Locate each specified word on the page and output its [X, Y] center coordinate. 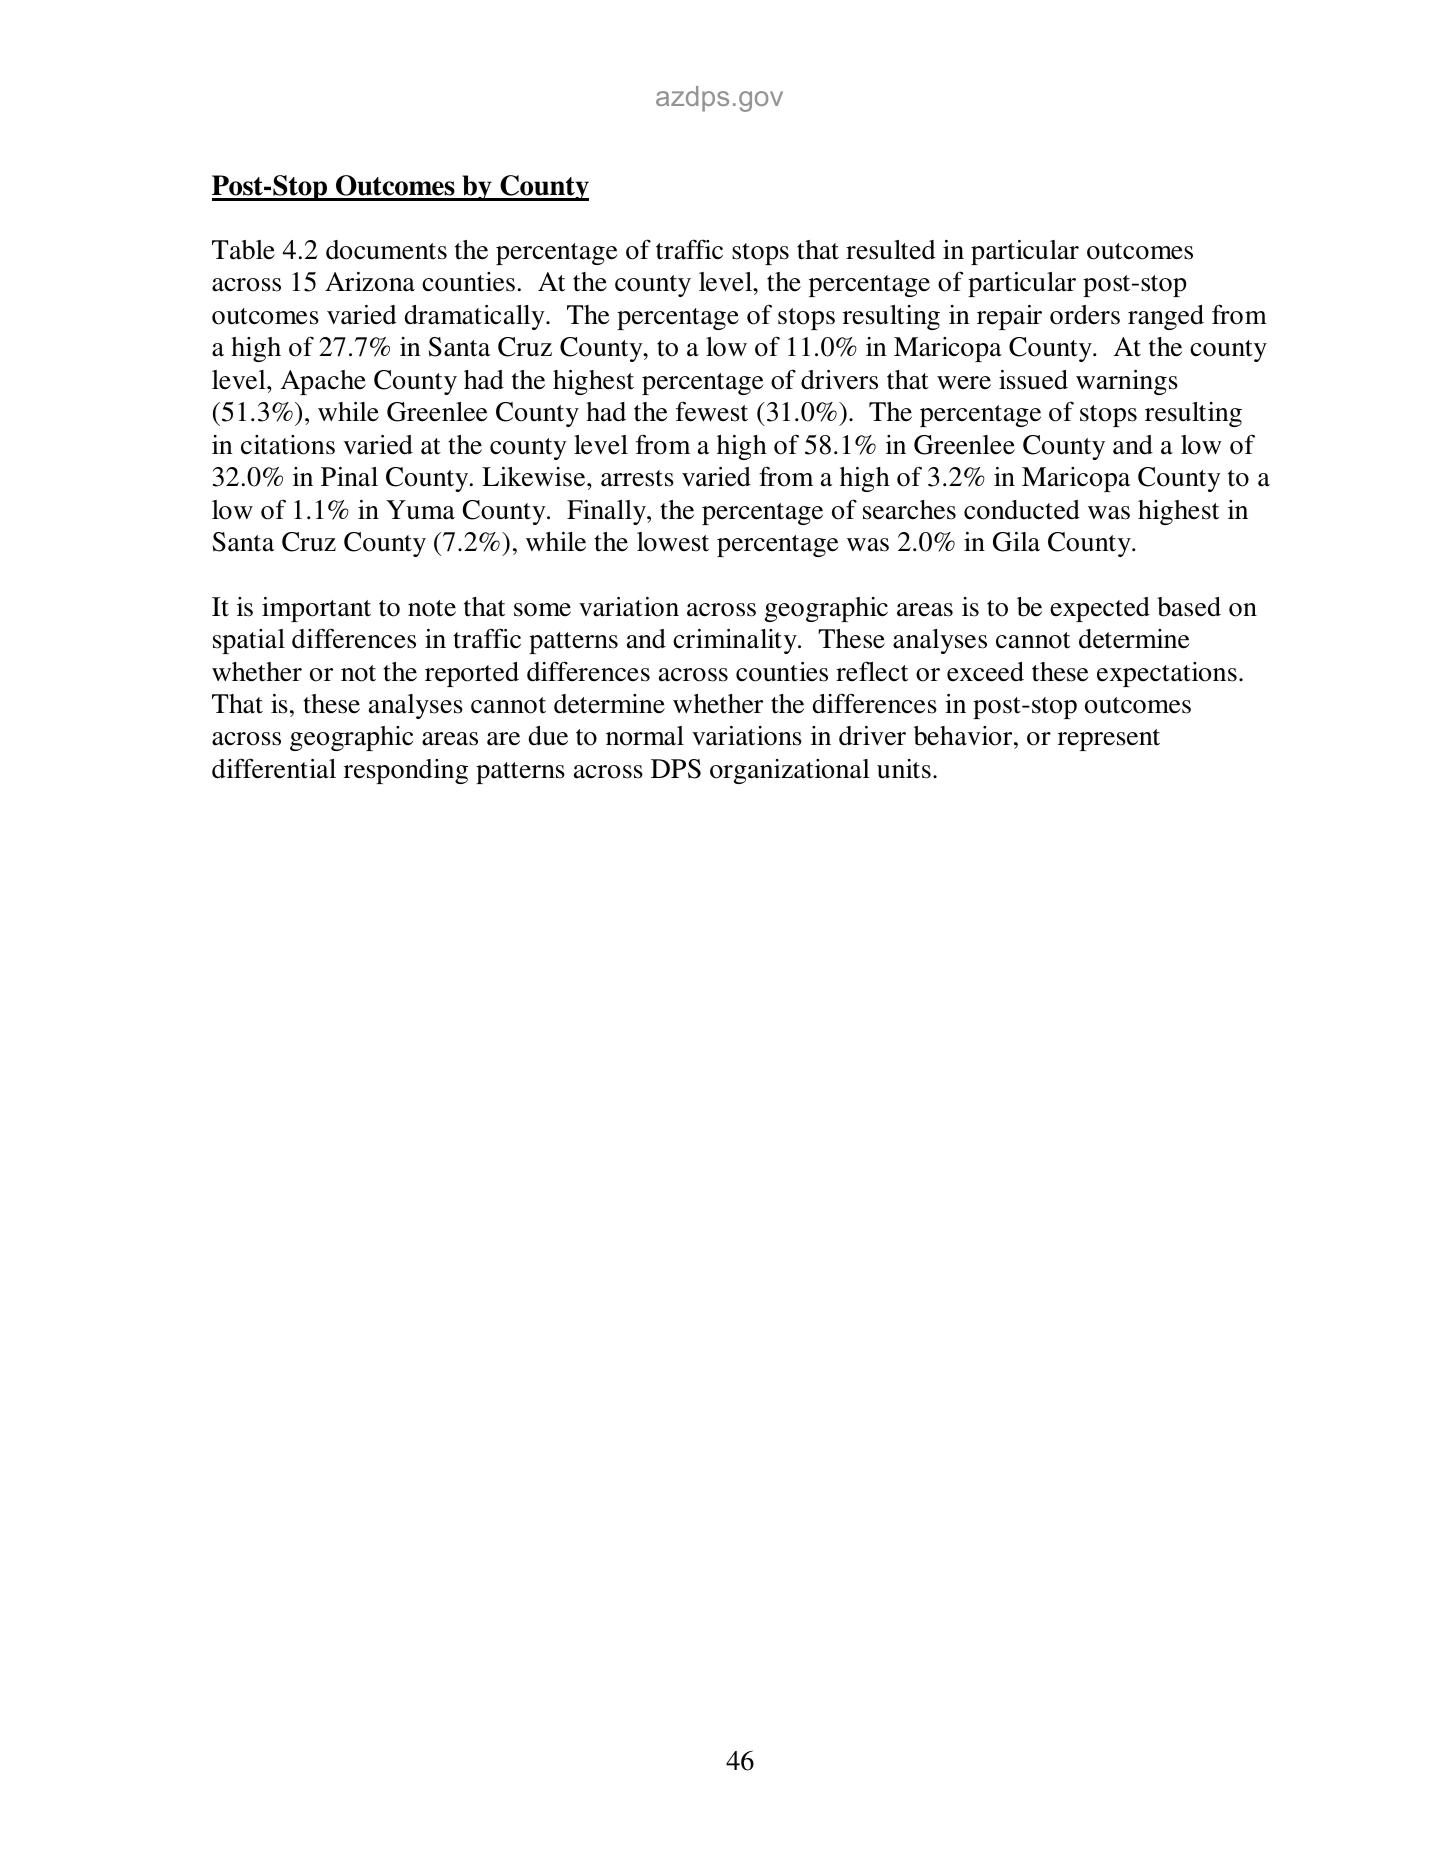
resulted [890, 250]
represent [1109, 740]
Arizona [370, 282]
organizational [790, 771]
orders [1085, 315]
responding [406, 771]
